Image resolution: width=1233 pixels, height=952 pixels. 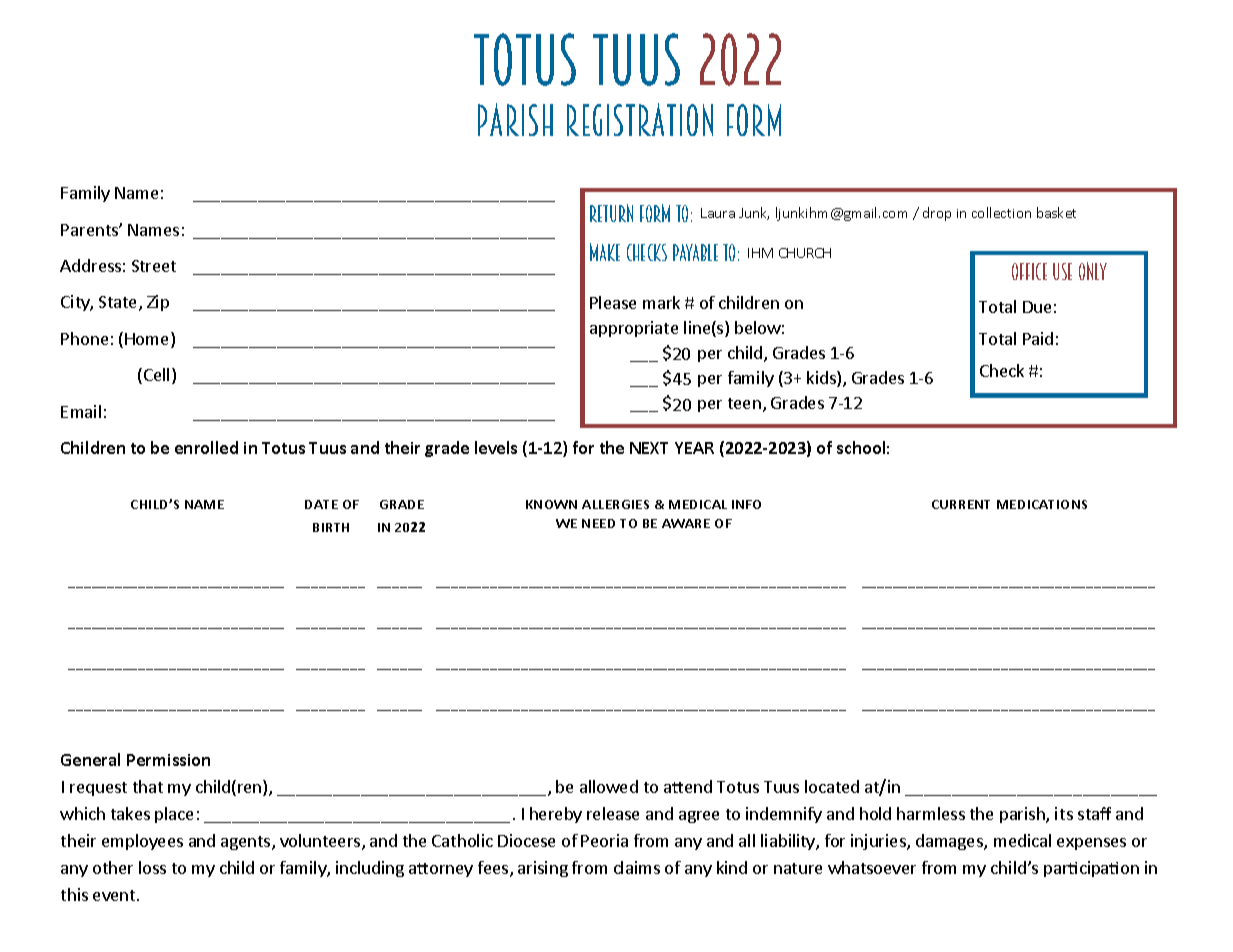 What do you see at coordinates (152, 867) in the screenshot?
I see `loss` at bounding box center [152, 867].
